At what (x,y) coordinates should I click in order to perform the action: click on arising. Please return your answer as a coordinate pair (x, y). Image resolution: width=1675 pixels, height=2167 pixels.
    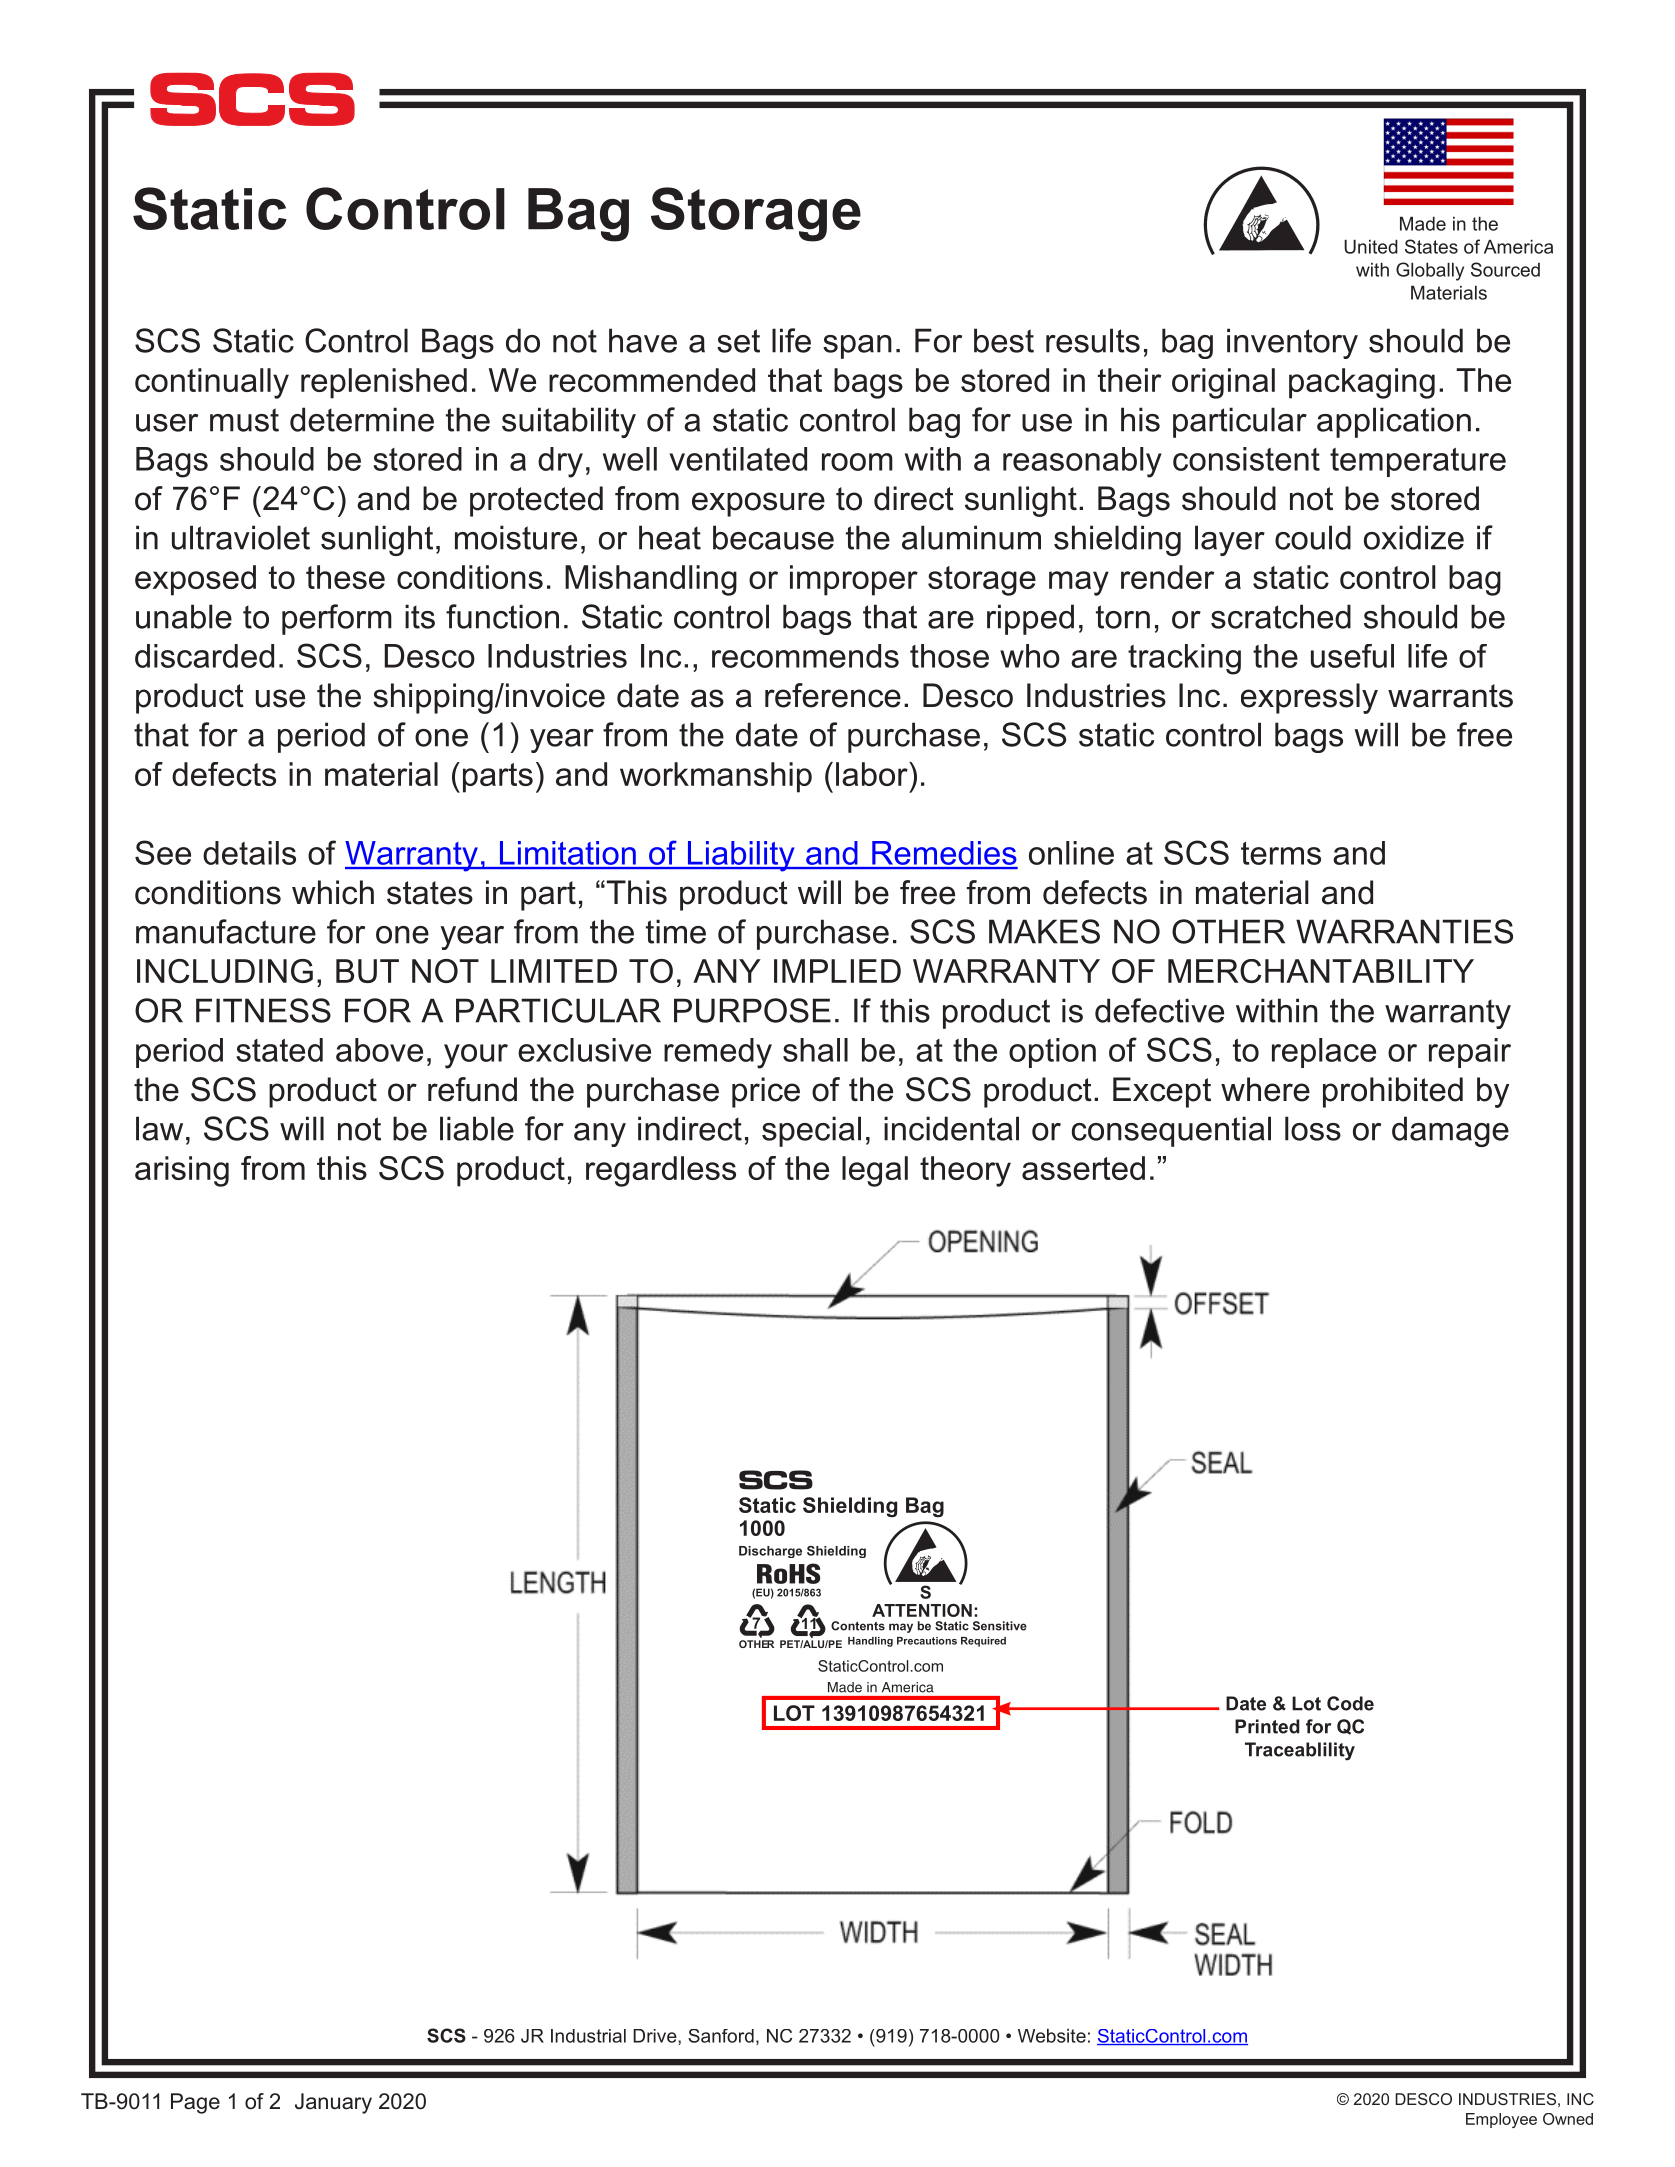
    Looking at the image, I should click on (182, 1171).
